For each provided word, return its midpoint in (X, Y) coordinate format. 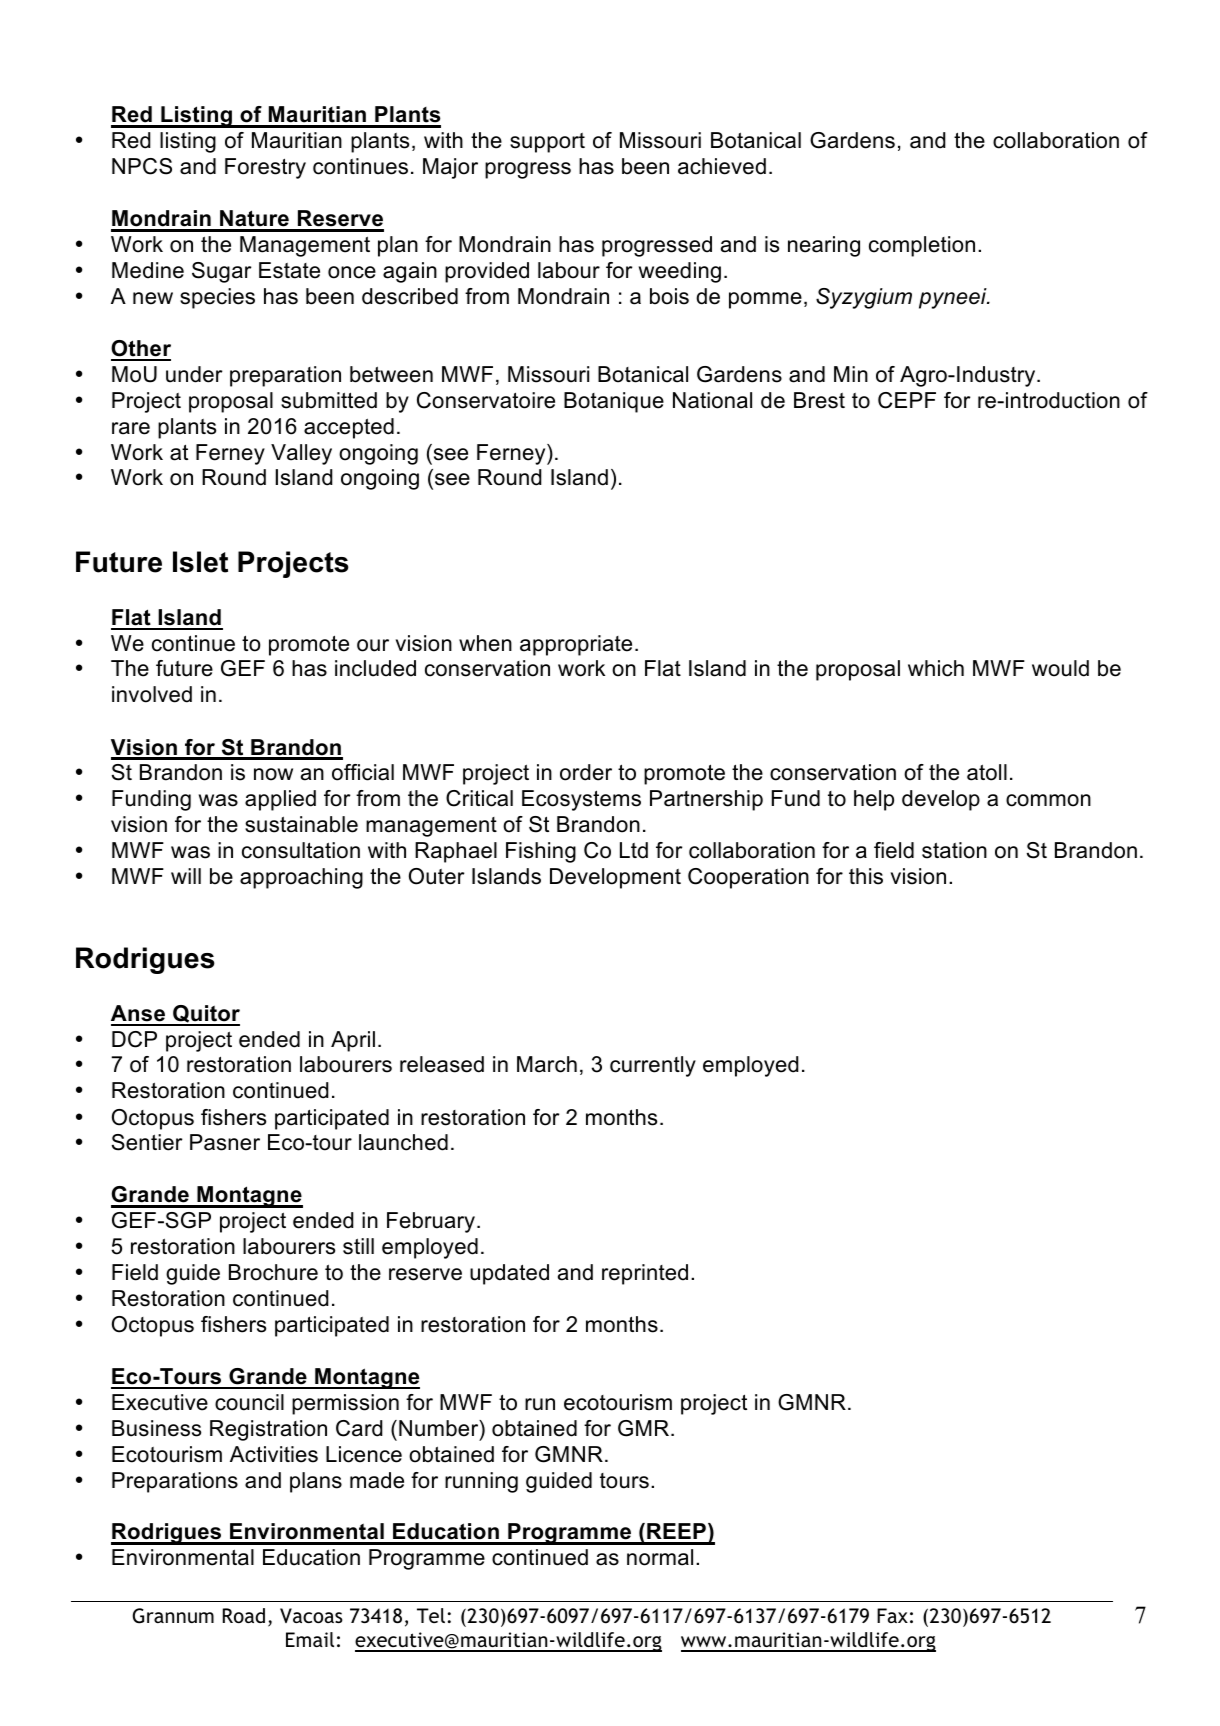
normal (660, 1557)
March (547, 1064)
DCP (134, 1039)
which (936, 668)
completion (922, 246)
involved (152, 694)
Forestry (265, 168)
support (547, 143)
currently (653, 1066)
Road (244, 1615)
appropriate (576, 645)
